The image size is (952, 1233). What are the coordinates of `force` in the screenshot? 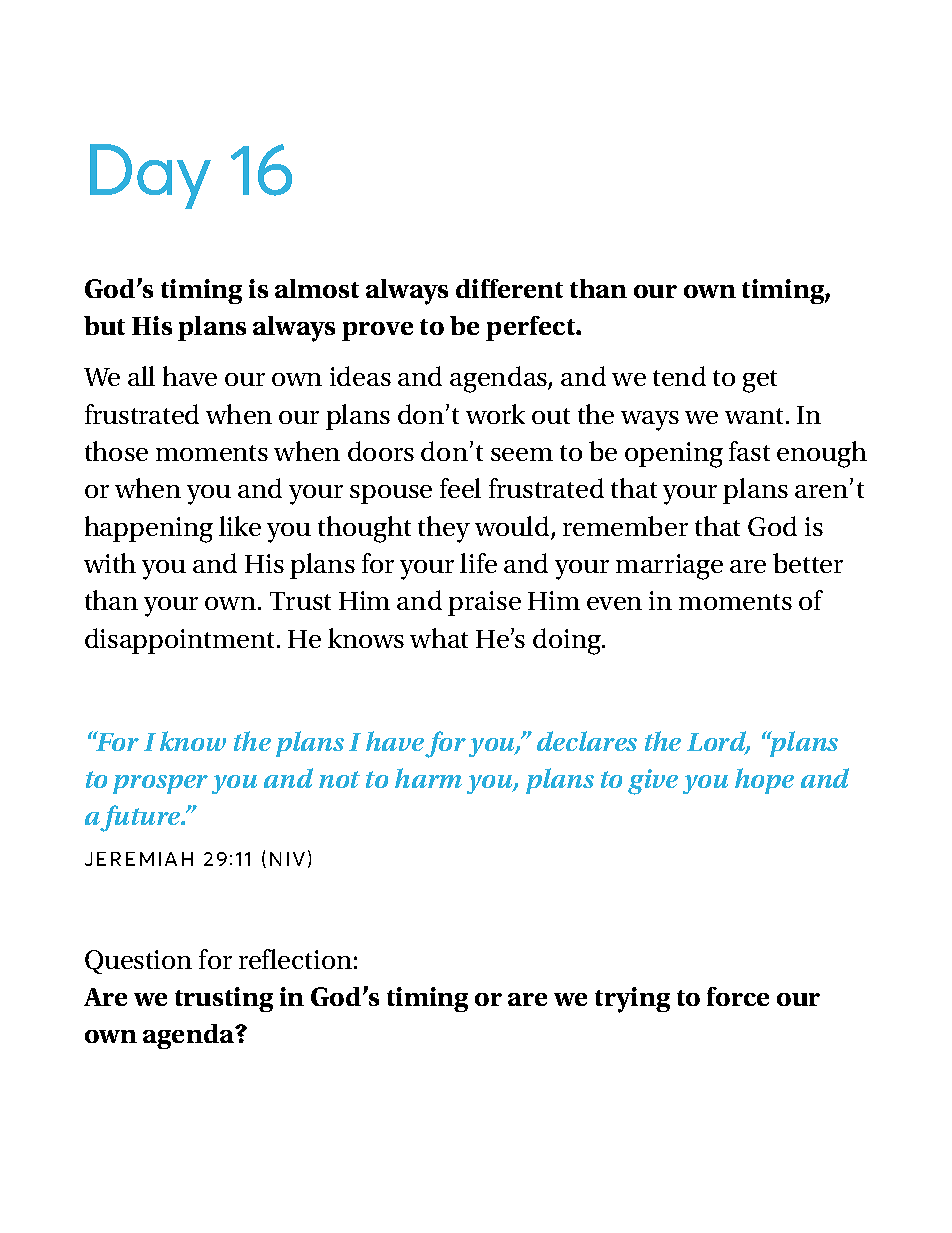 It's located at (738, 996).
